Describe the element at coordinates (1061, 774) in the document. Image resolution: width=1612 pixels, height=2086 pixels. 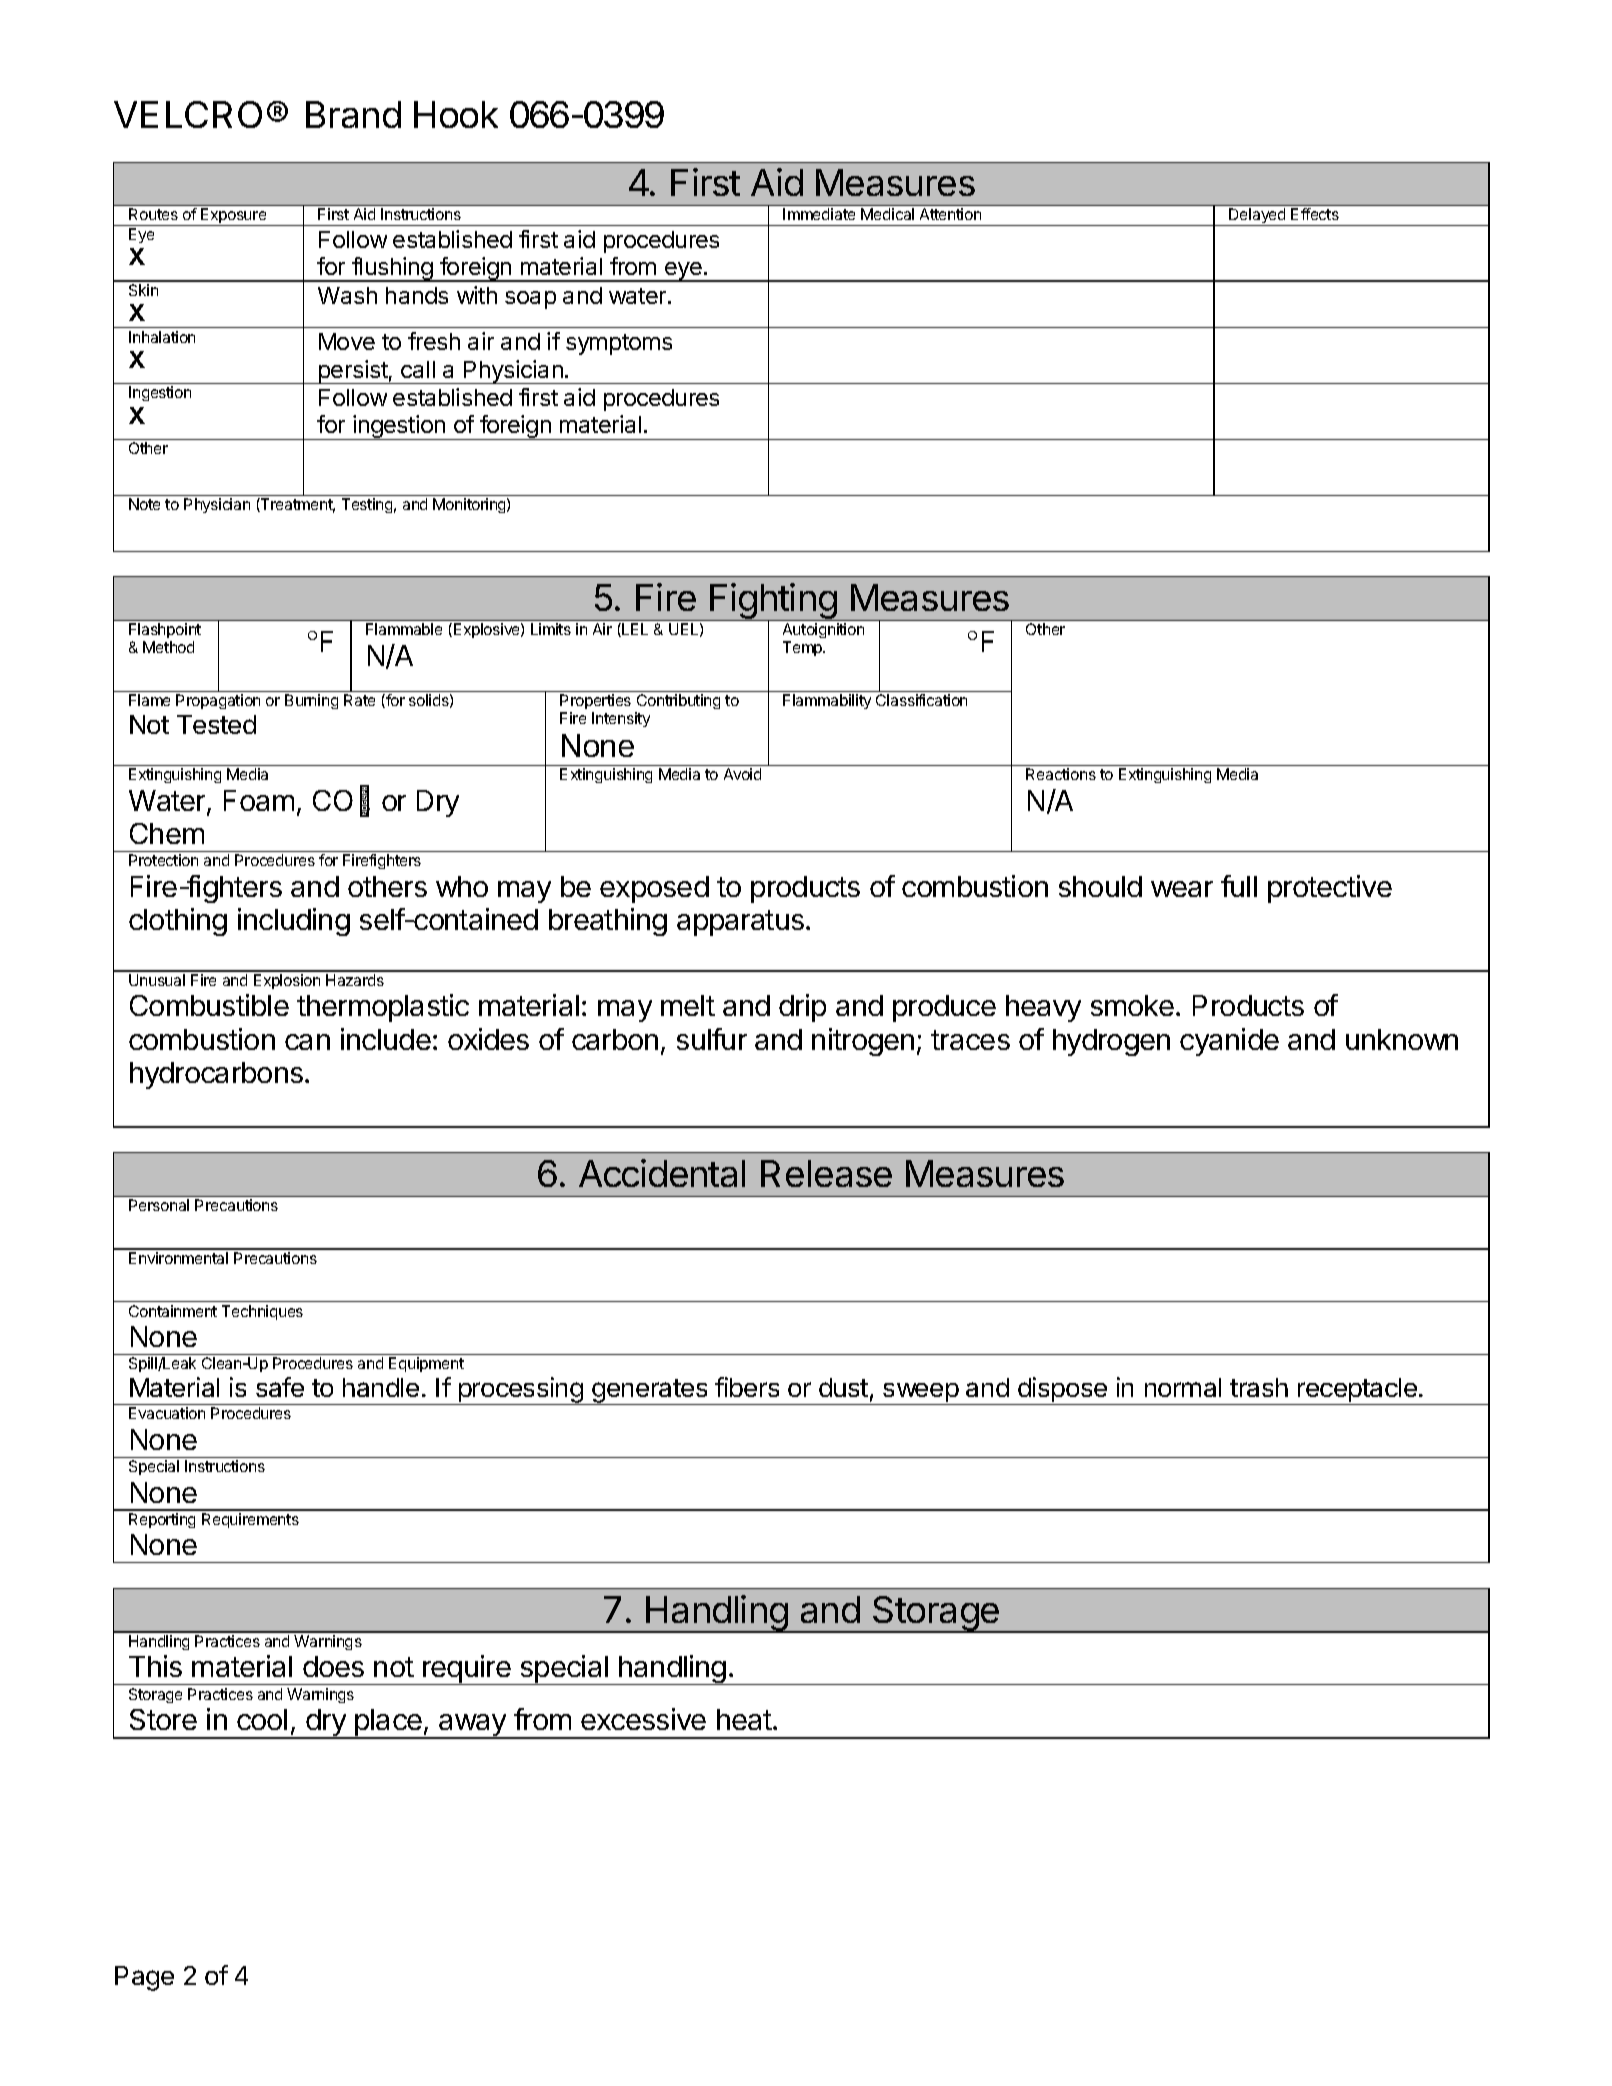
I see `Reactions` at that location.
